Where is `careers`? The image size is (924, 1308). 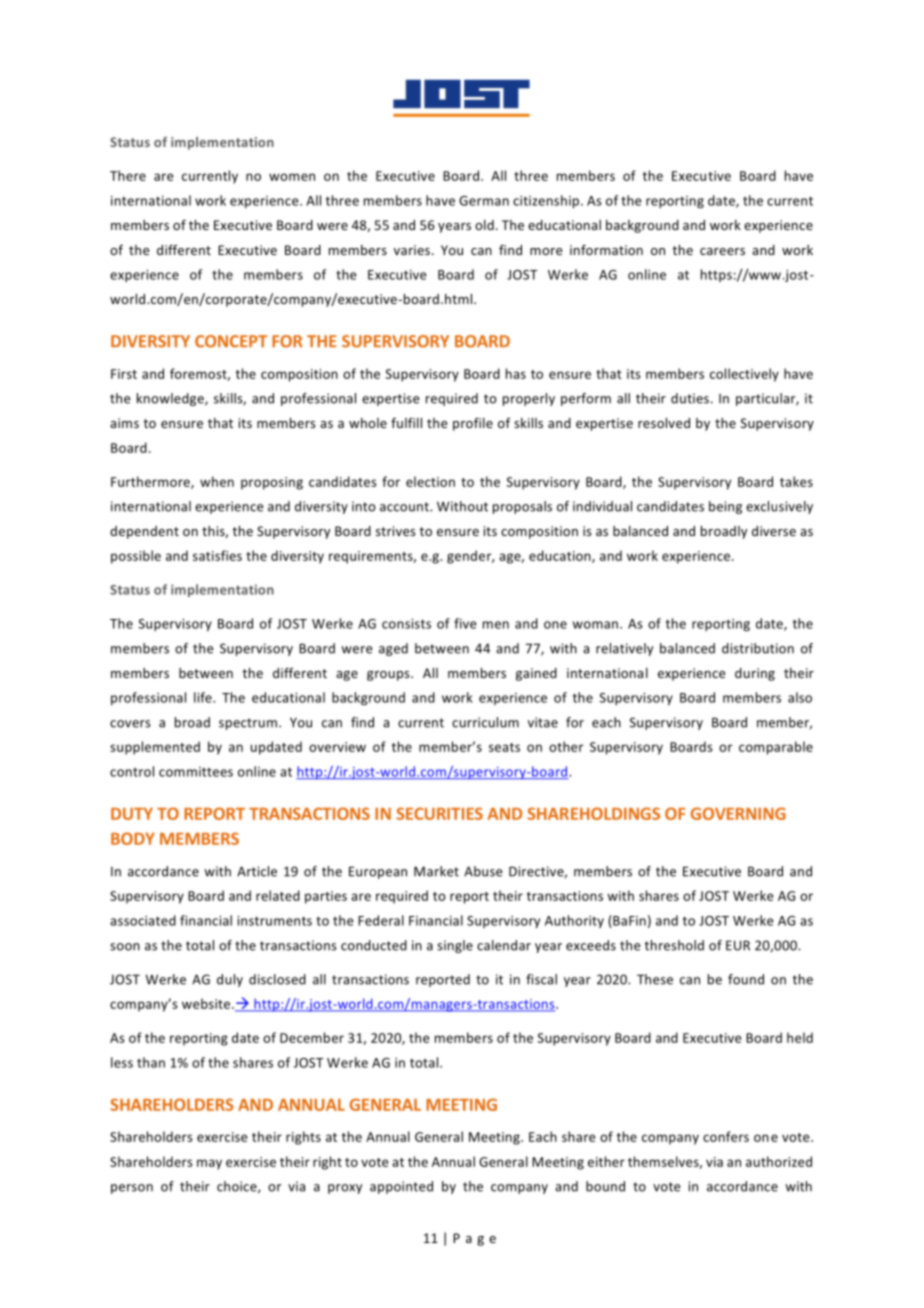
careers is located at coordinates (722, 251).
